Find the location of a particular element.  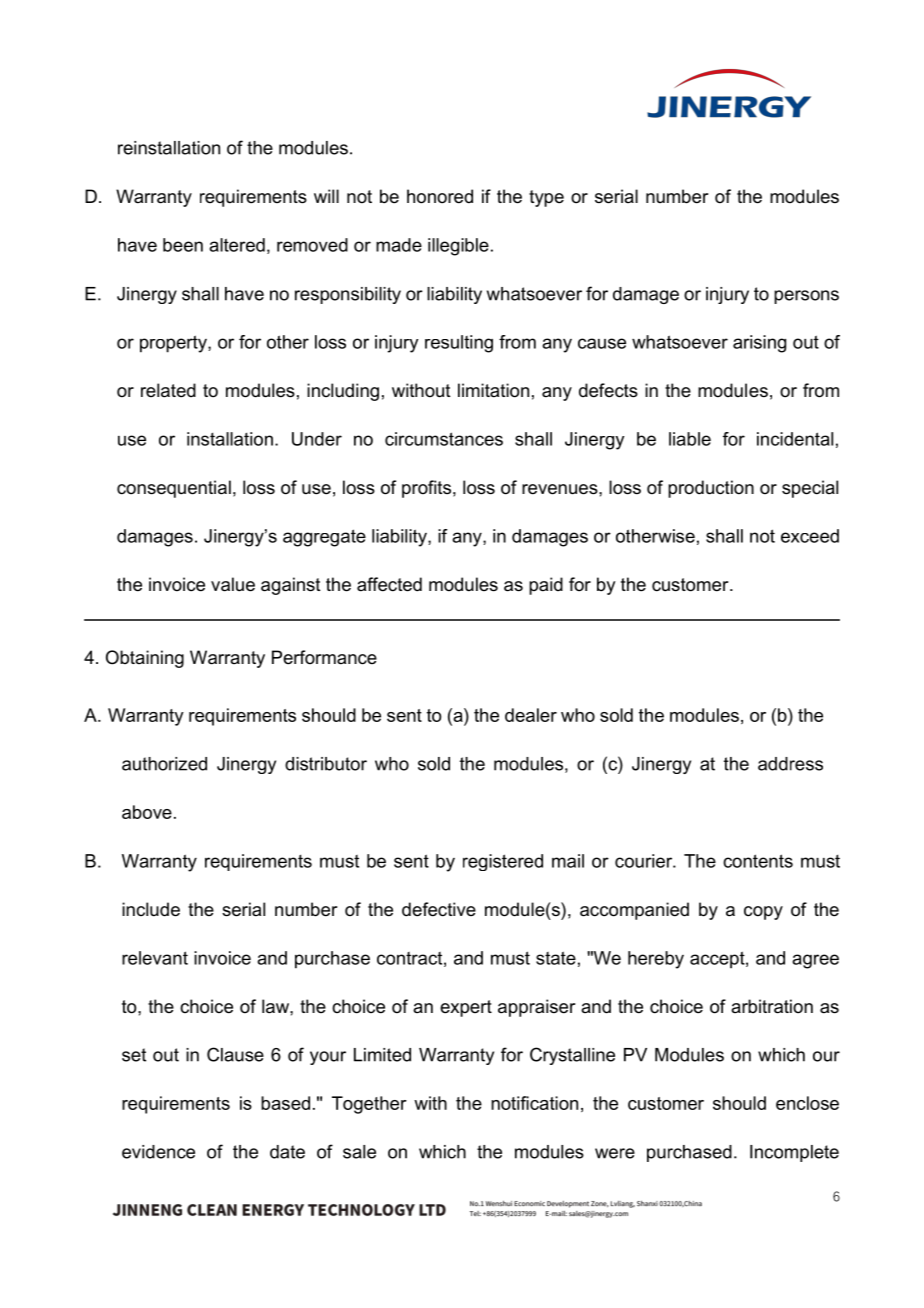

illegible is located at coordinates (458, 247).
